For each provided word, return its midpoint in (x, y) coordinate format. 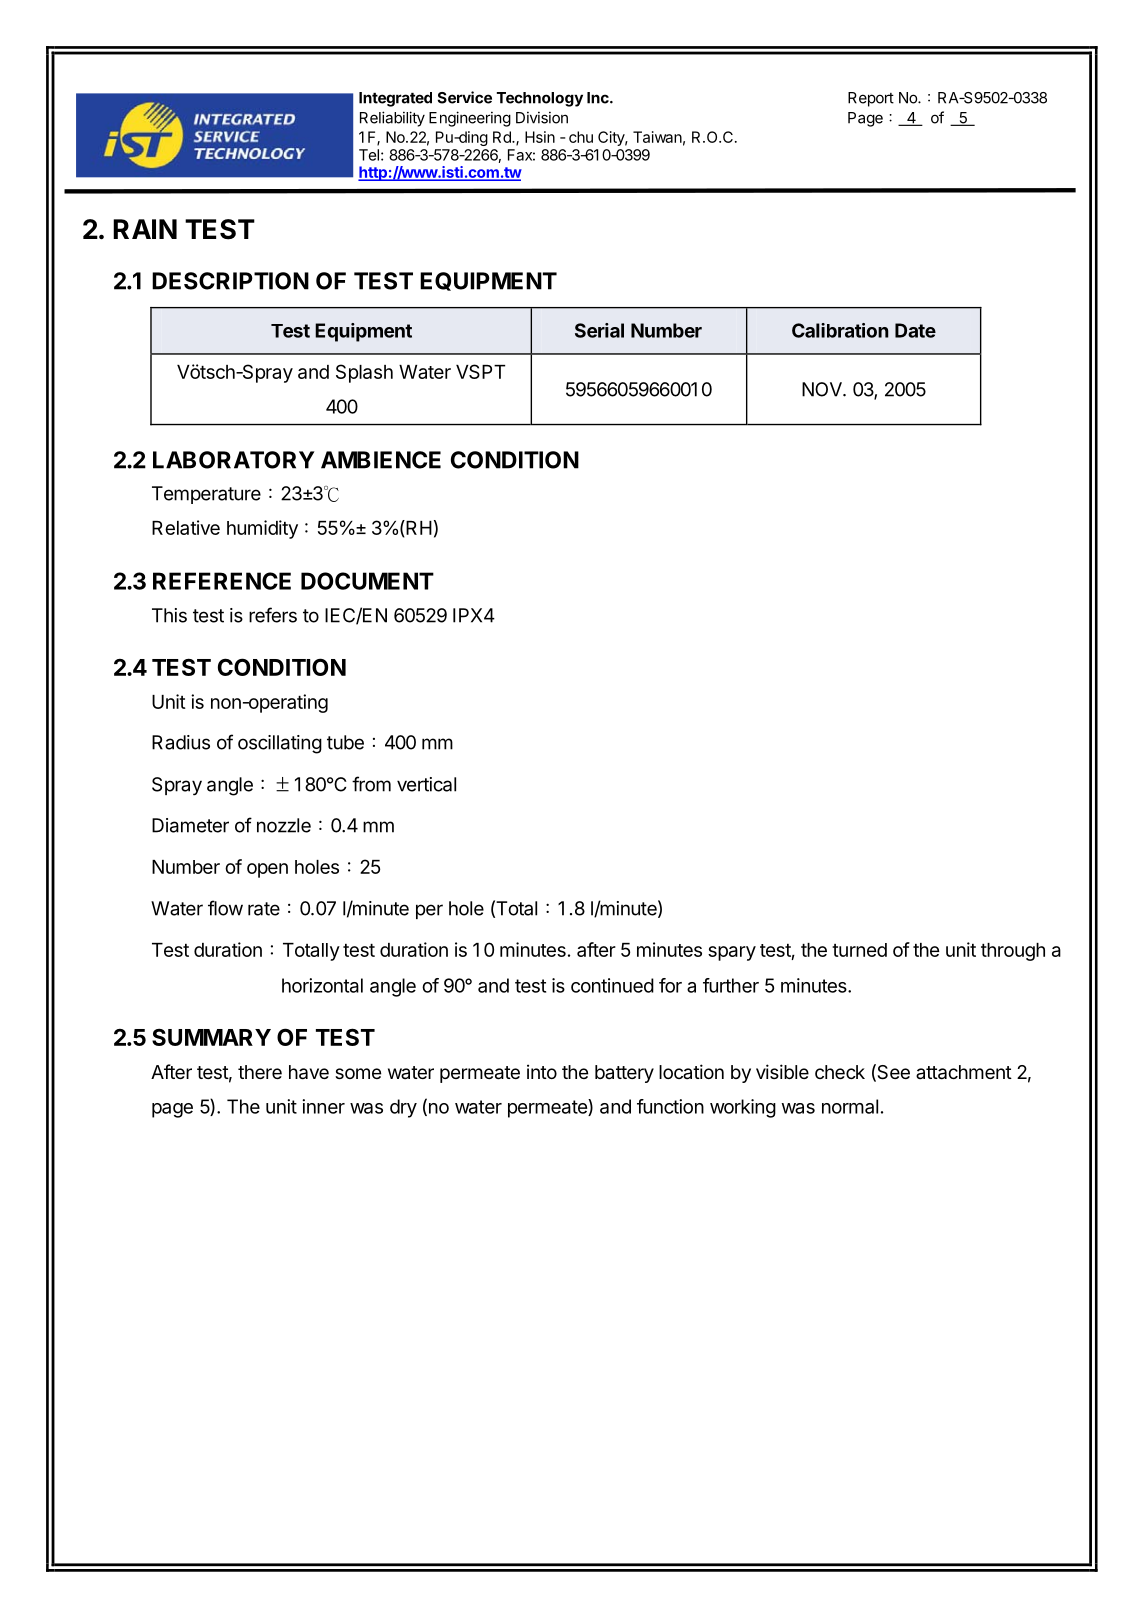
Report (871, 99)
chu (581, 137)
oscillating (280, 744)
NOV (823, 389)
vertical (426, 784)
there (260, 1072)
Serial (599, 330)
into (542, 1071)
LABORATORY (234, 460)
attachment (964, 1072)
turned (859, 950)
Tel (369, 155)
